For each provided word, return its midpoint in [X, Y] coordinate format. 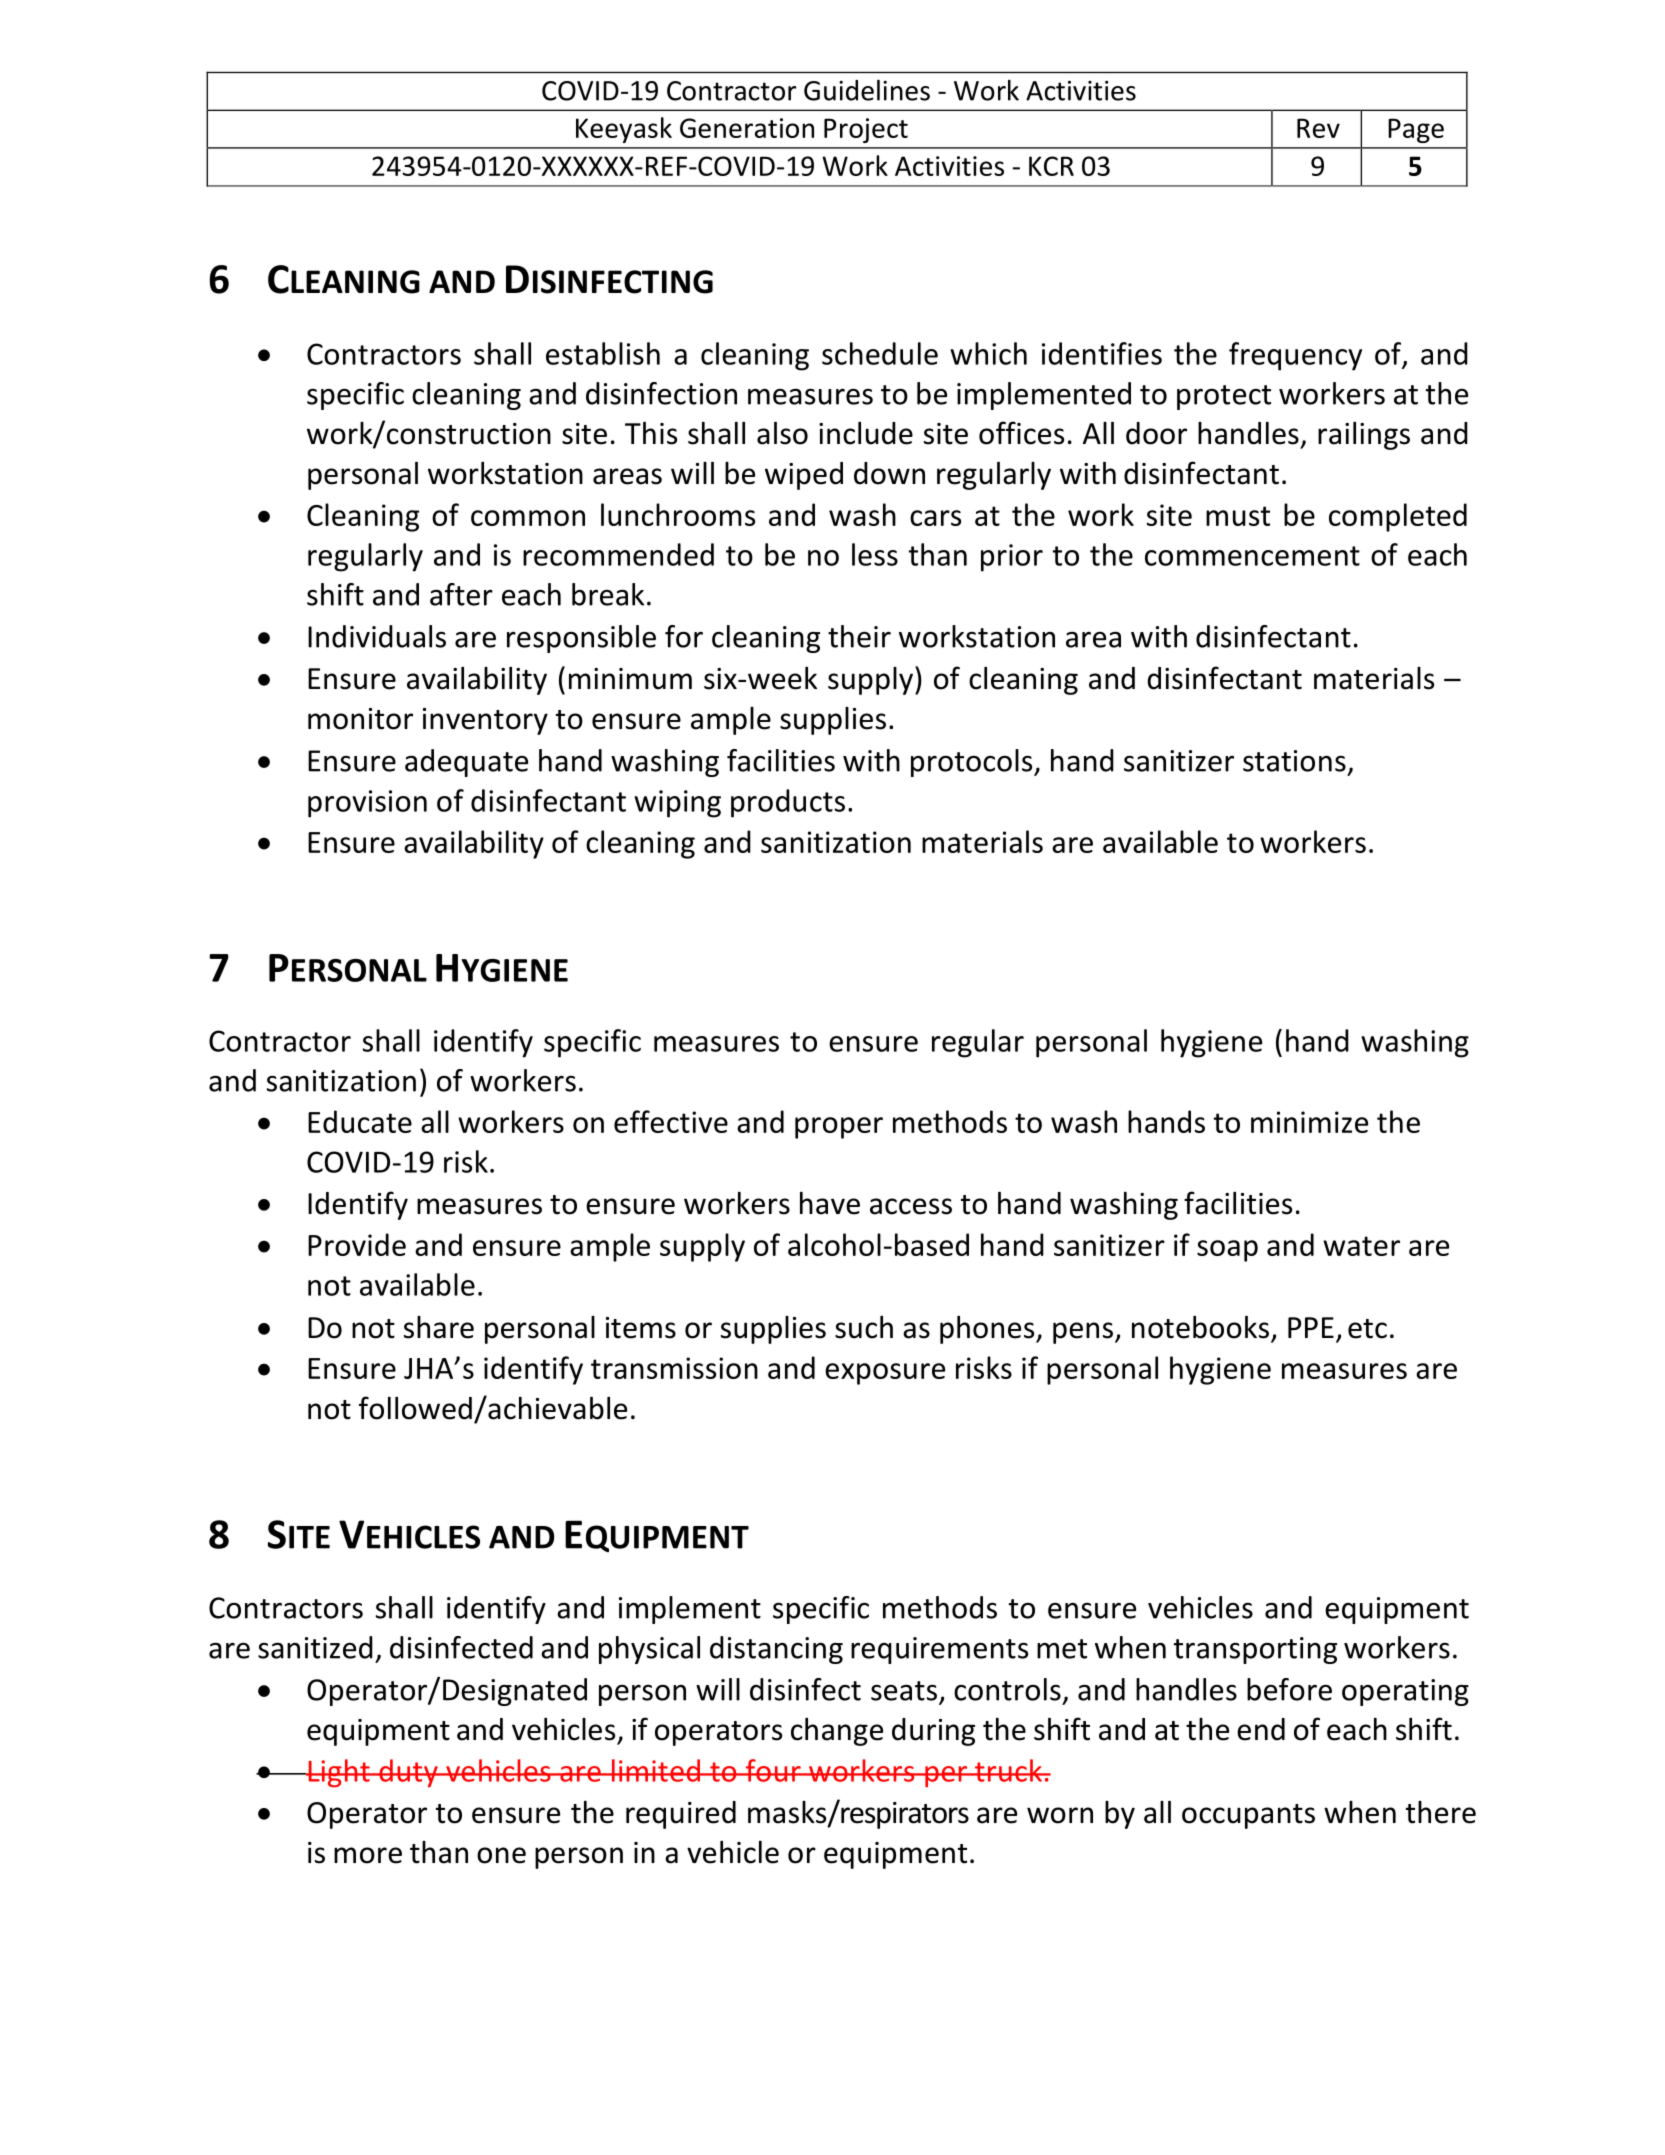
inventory [485, 721]
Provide [357, 1244]
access [911, 1206]
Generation [747, 128]
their [859, 636]
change [837, 1731]
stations [1294, 761]
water [1361, 1246]
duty [408, 1773]
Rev [1318, 128]
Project [866, 130]
